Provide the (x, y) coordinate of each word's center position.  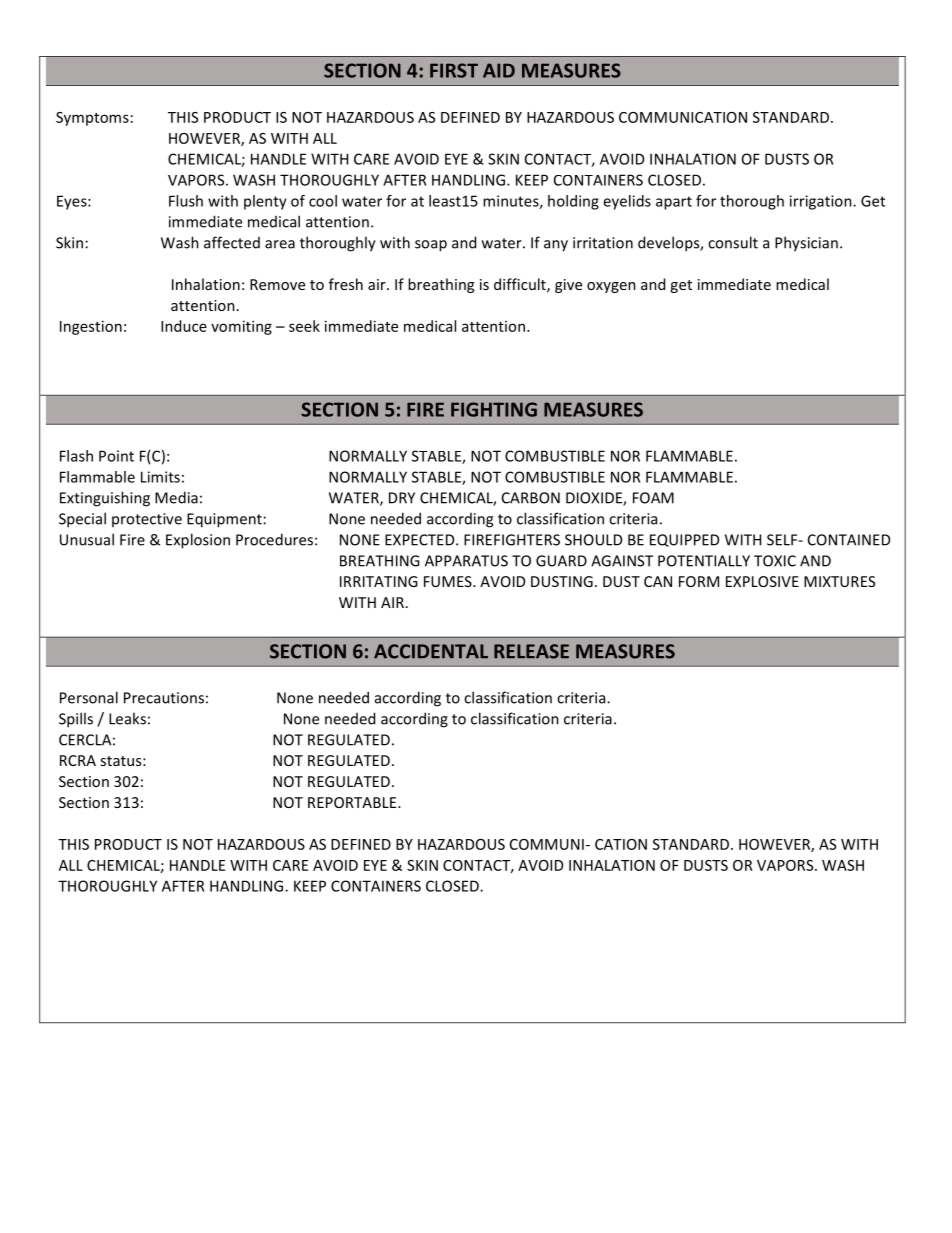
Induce (184, 326)
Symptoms (92, 119)
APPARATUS (466, 561)
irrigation (822, 202)
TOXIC (775, 561)
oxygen (611, 287)
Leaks (127, 718)
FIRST (454, 70)
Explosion (198, 541)
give (568, 286)
